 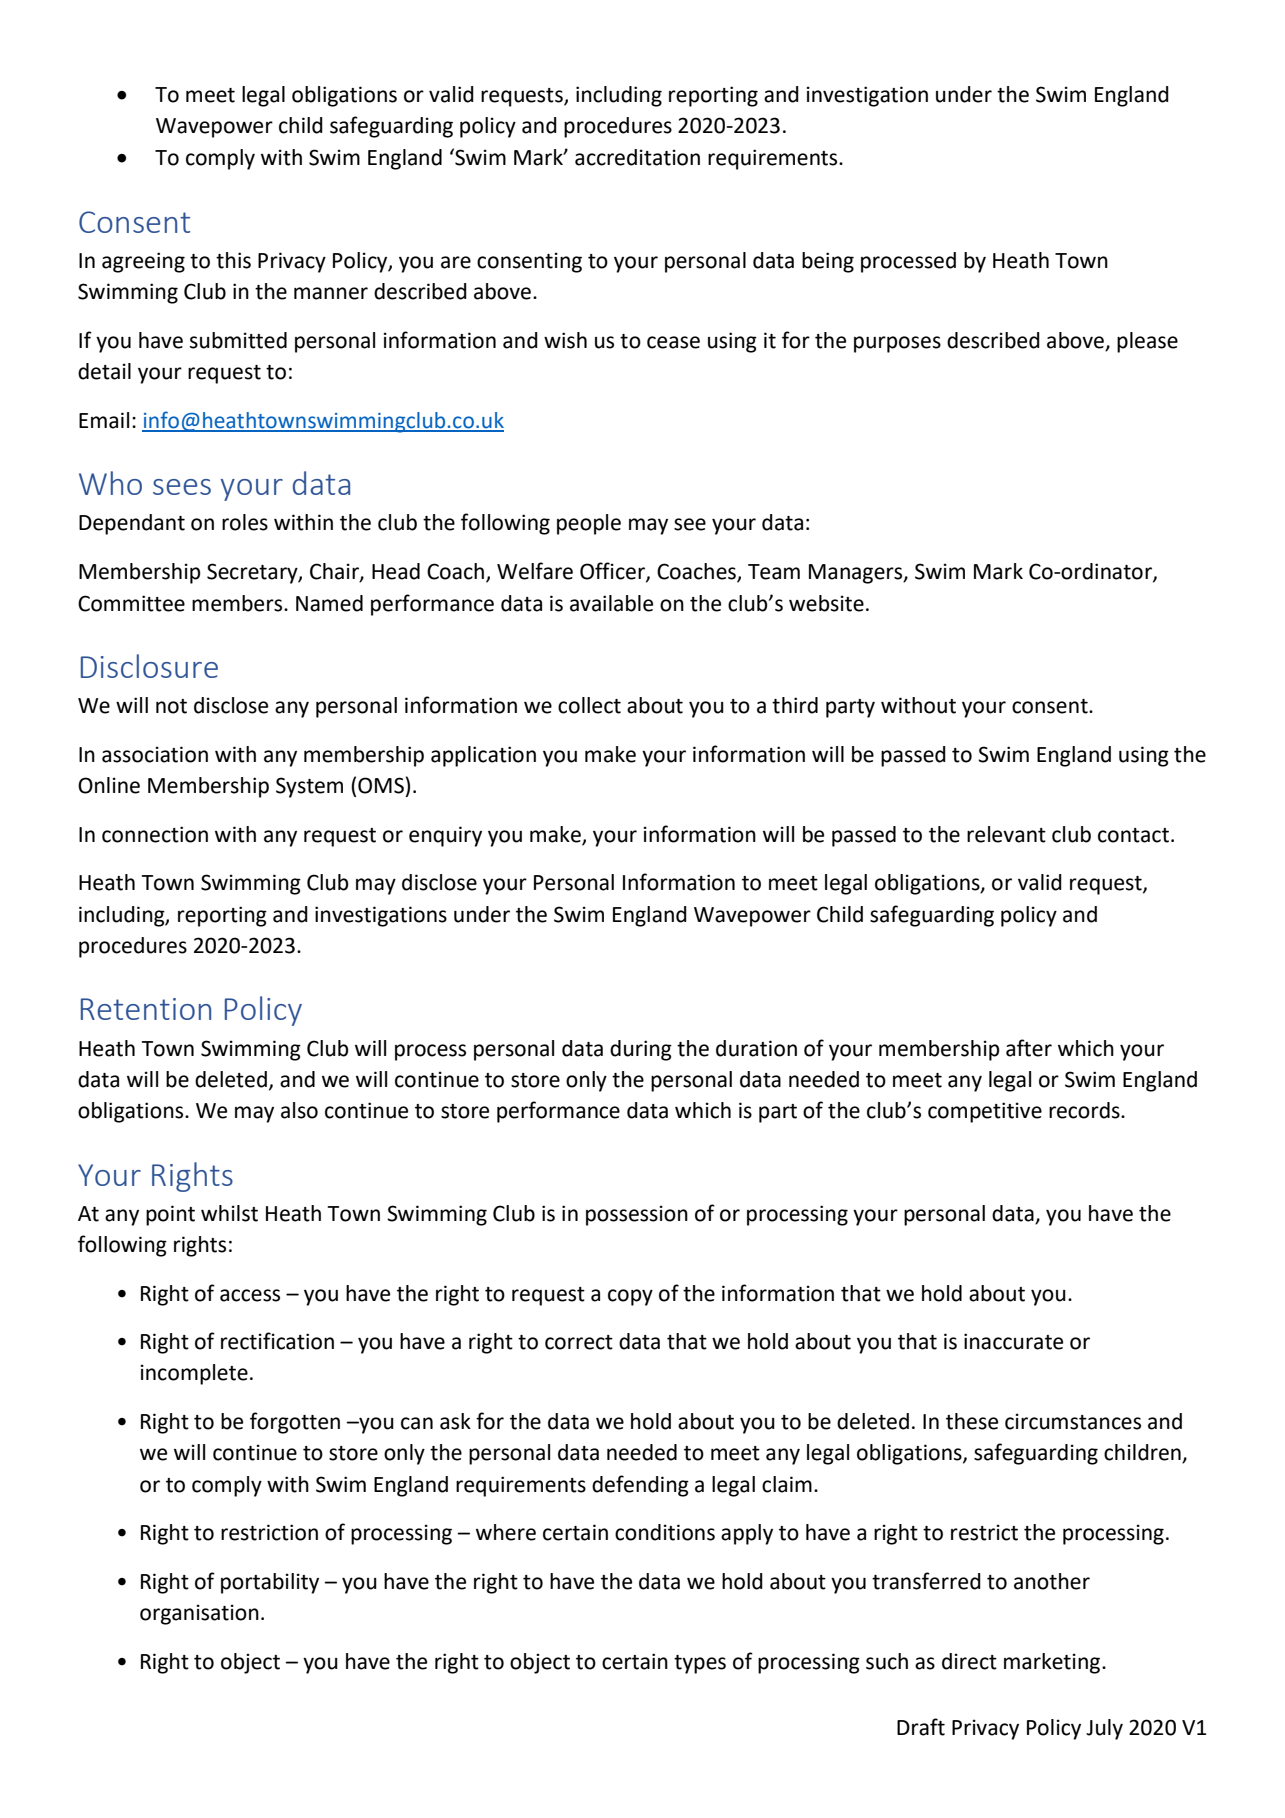 I want to click on organisation, so click(x=199, y=1614).
